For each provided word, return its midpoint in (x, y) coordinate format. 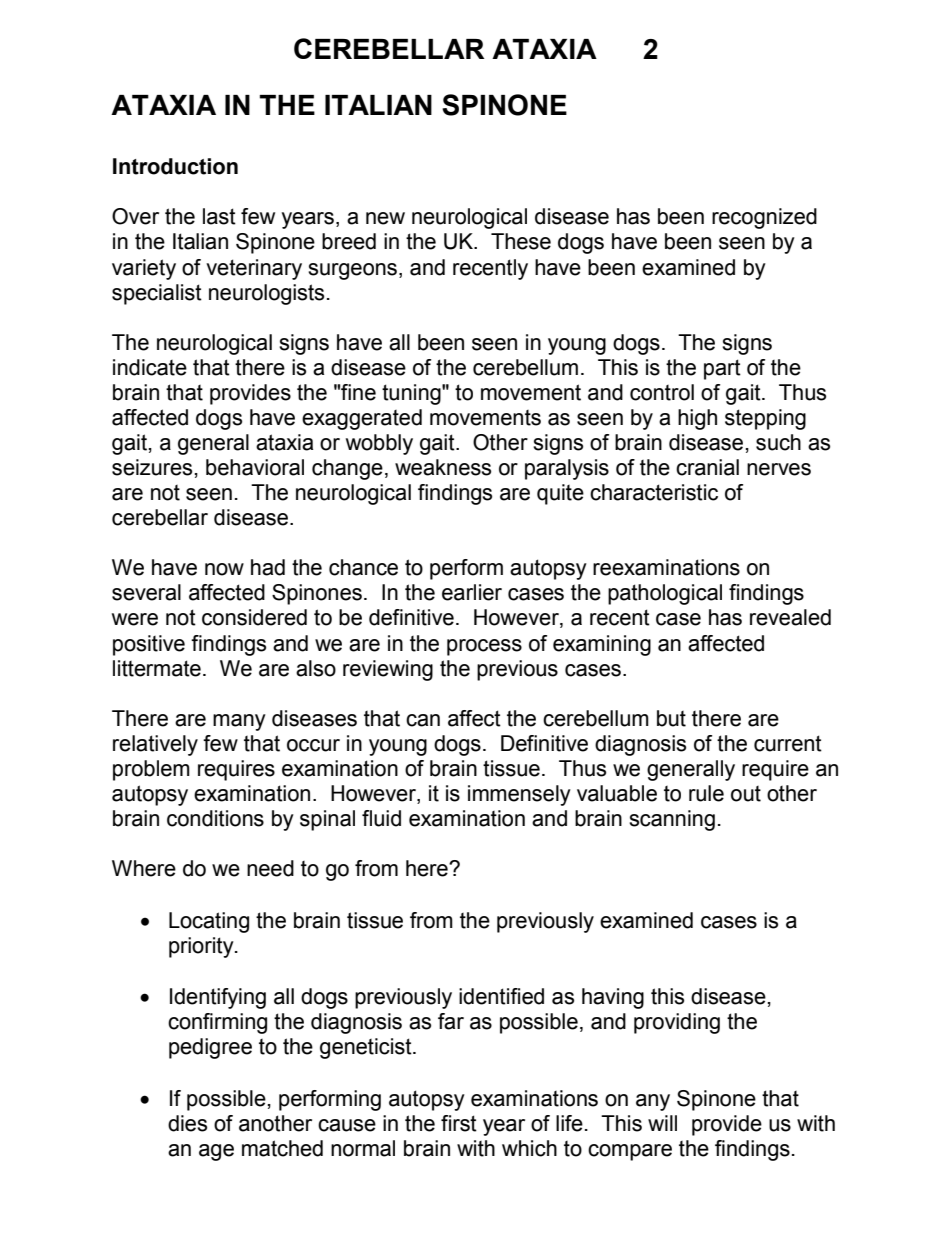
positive (149, 645)
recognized (764, 218)
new (385, 218)
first (459, 1123)
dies (187, 1123)
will (662, 1123)
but (671, 718)
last (219, 216)
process (484, 647)
